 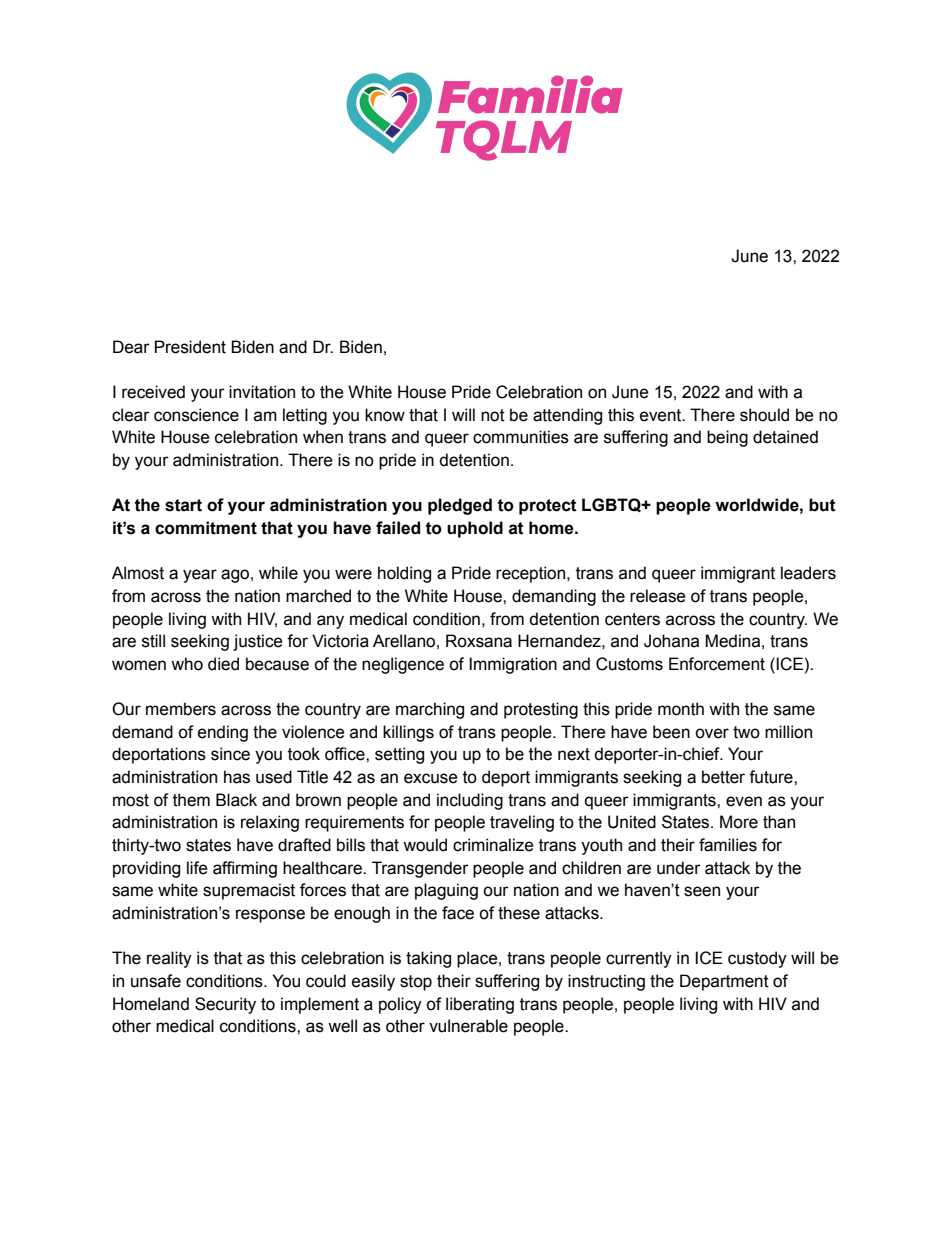 What do you see at coordinates (191, 800) in the image?
I see `them` at bounding box center [191, 800].
